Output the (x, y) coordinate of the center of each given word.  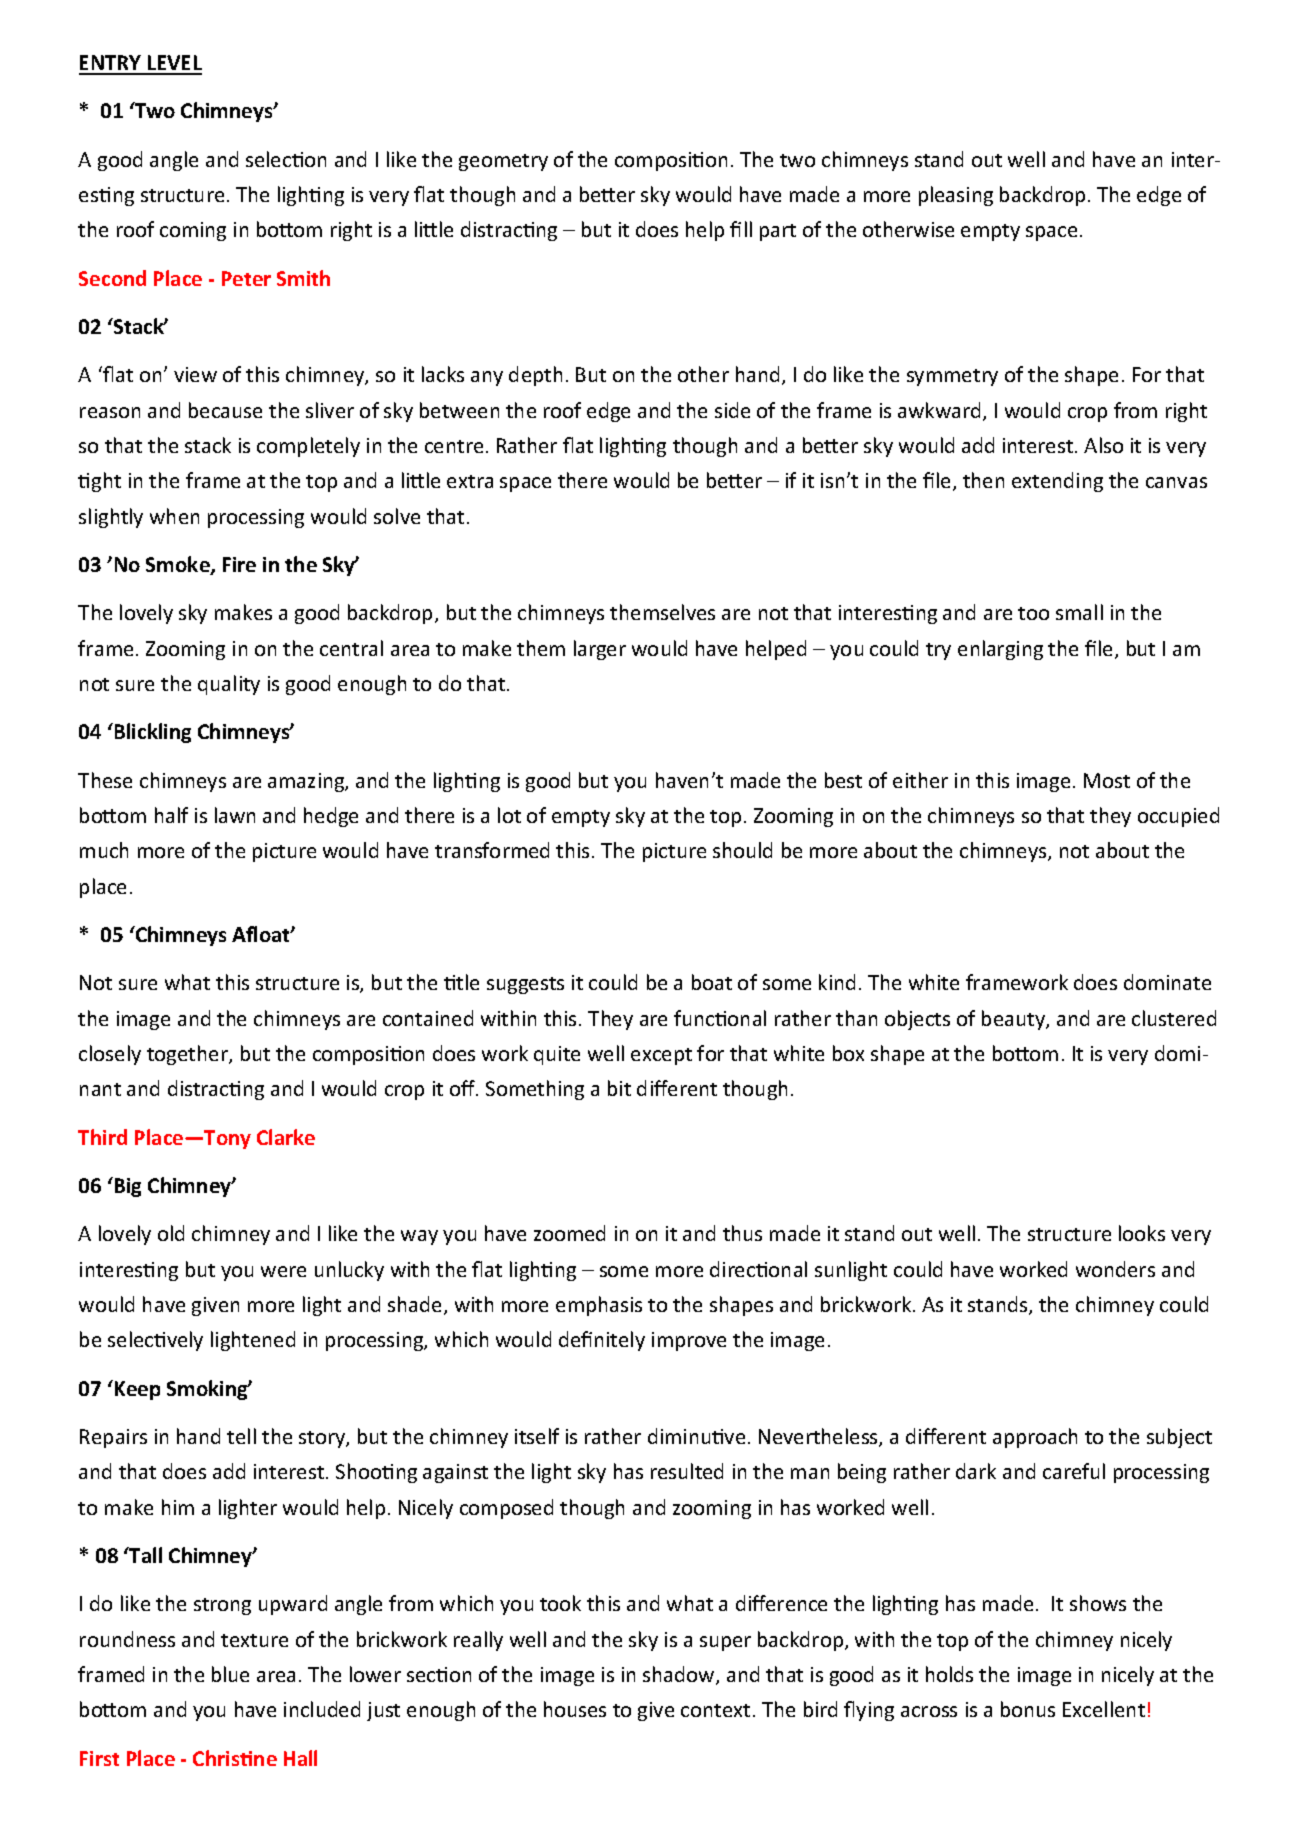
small (1079, 612)
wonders (1115, 1269)
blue (230, 1674)
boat (712, 982)
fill (741, 229)
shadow (680, 1675)
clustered (1174, 1018)
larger (600, 650)
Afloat (262, 934)
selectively (155, 1341)
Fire (239, 564)
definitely (602, 1341)
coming (193, 231)
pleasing (956, 196)
